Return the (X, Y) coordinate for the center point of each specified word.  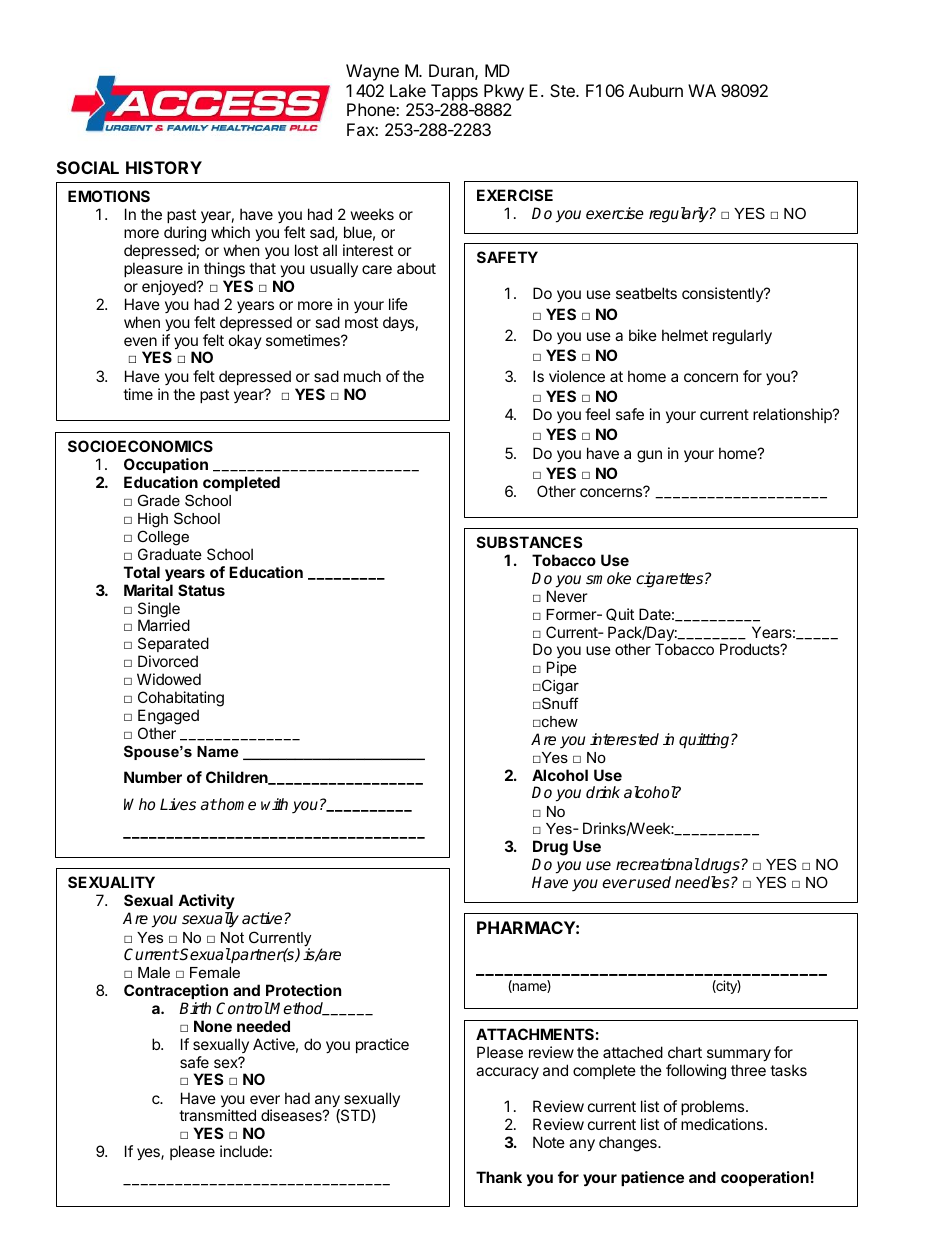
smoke (608, 578)
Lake (408, 90)
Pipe (561, 670)
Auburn (656, 90)
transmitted (217, 1115)
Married (164, 625)
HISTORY (164, 167)
